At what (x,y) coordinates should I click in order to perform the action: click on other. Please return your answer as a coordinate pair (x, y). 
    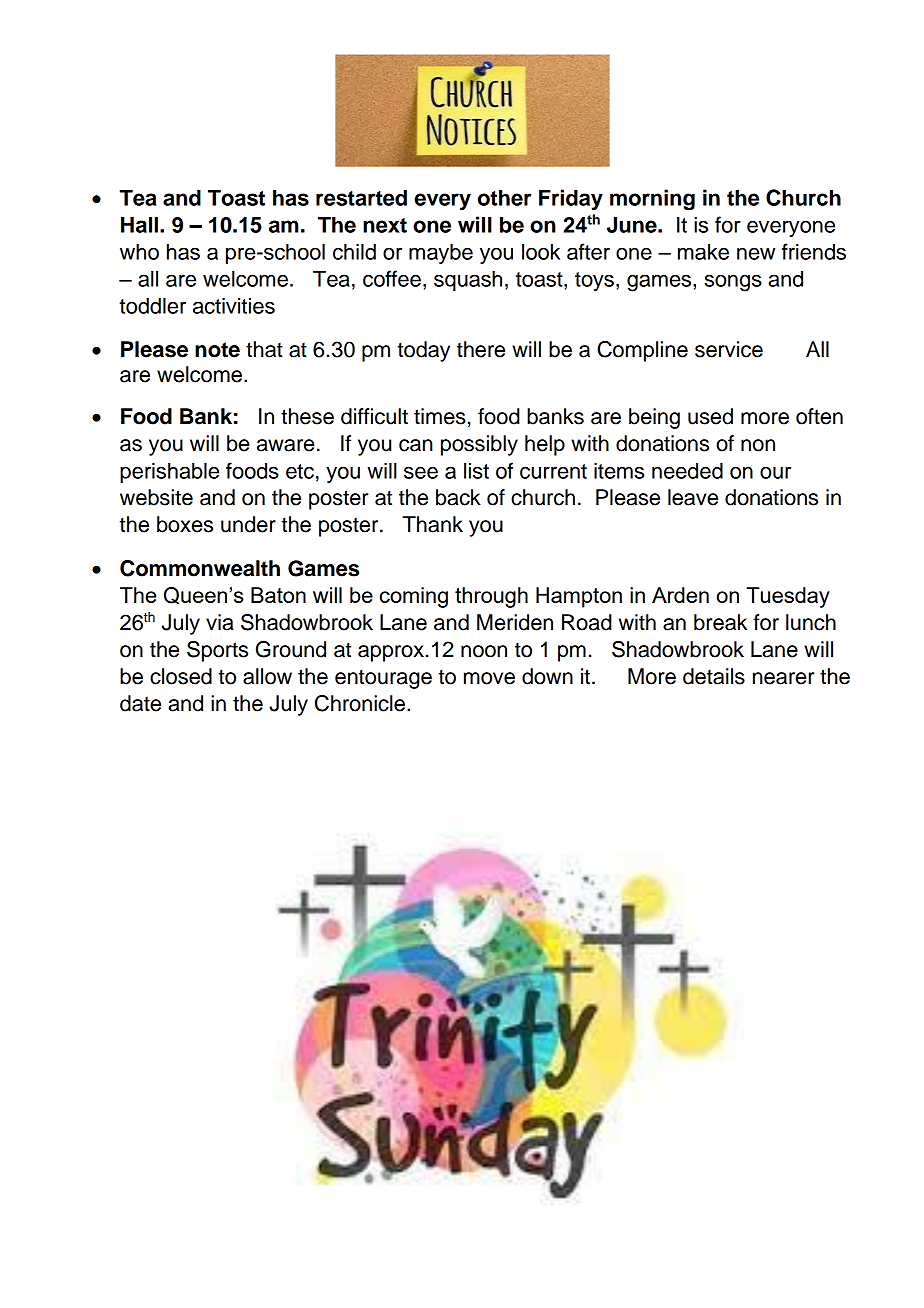
    Looking at the image, I should click on (504, 198).
